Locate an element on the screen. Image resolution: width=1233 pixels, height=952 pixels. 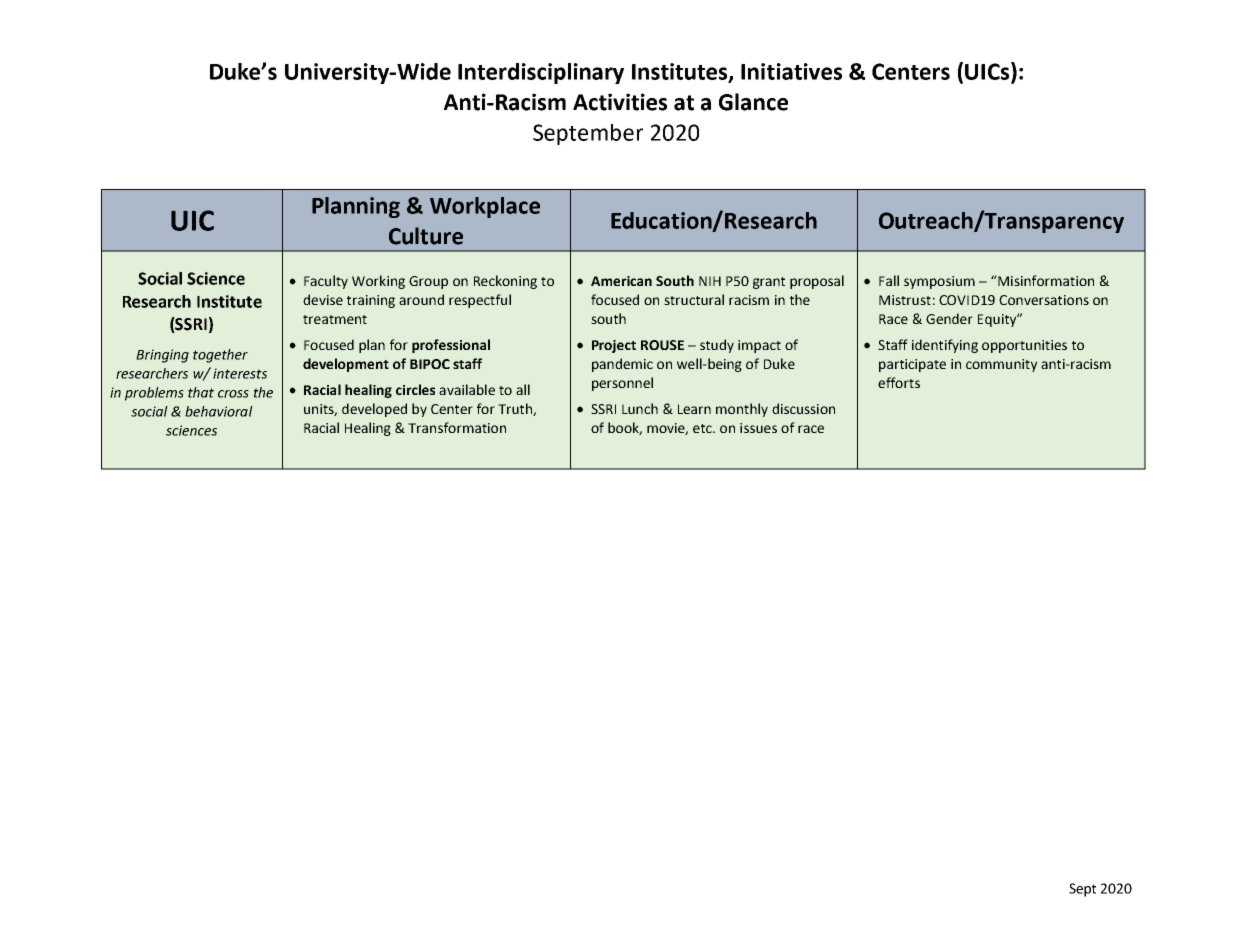
symposium is located at coordinates (939, 282).
